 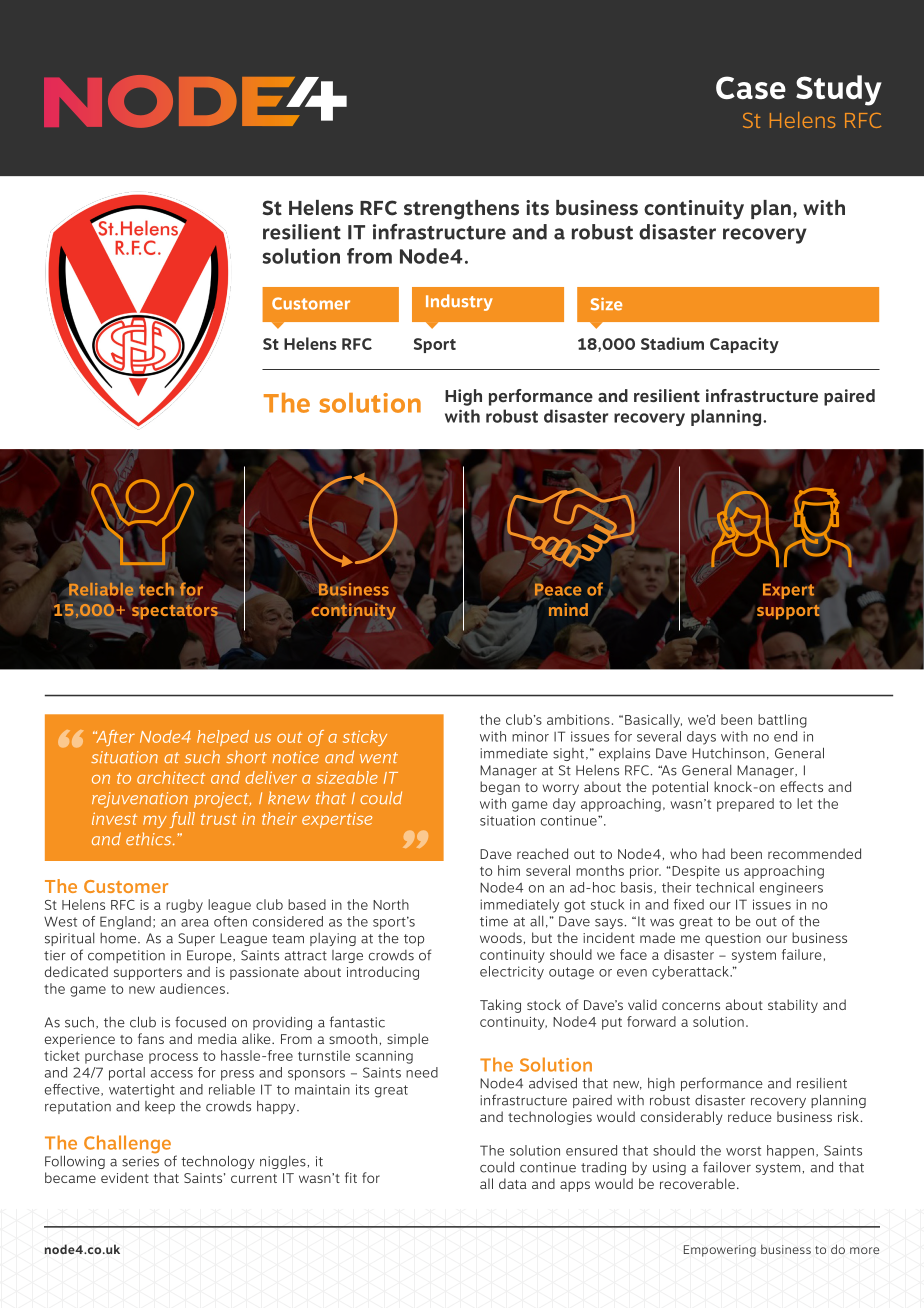 What do you see at coordinates (150, 838) in the page?
I see `ethics` at bounding box center [150, 838].
